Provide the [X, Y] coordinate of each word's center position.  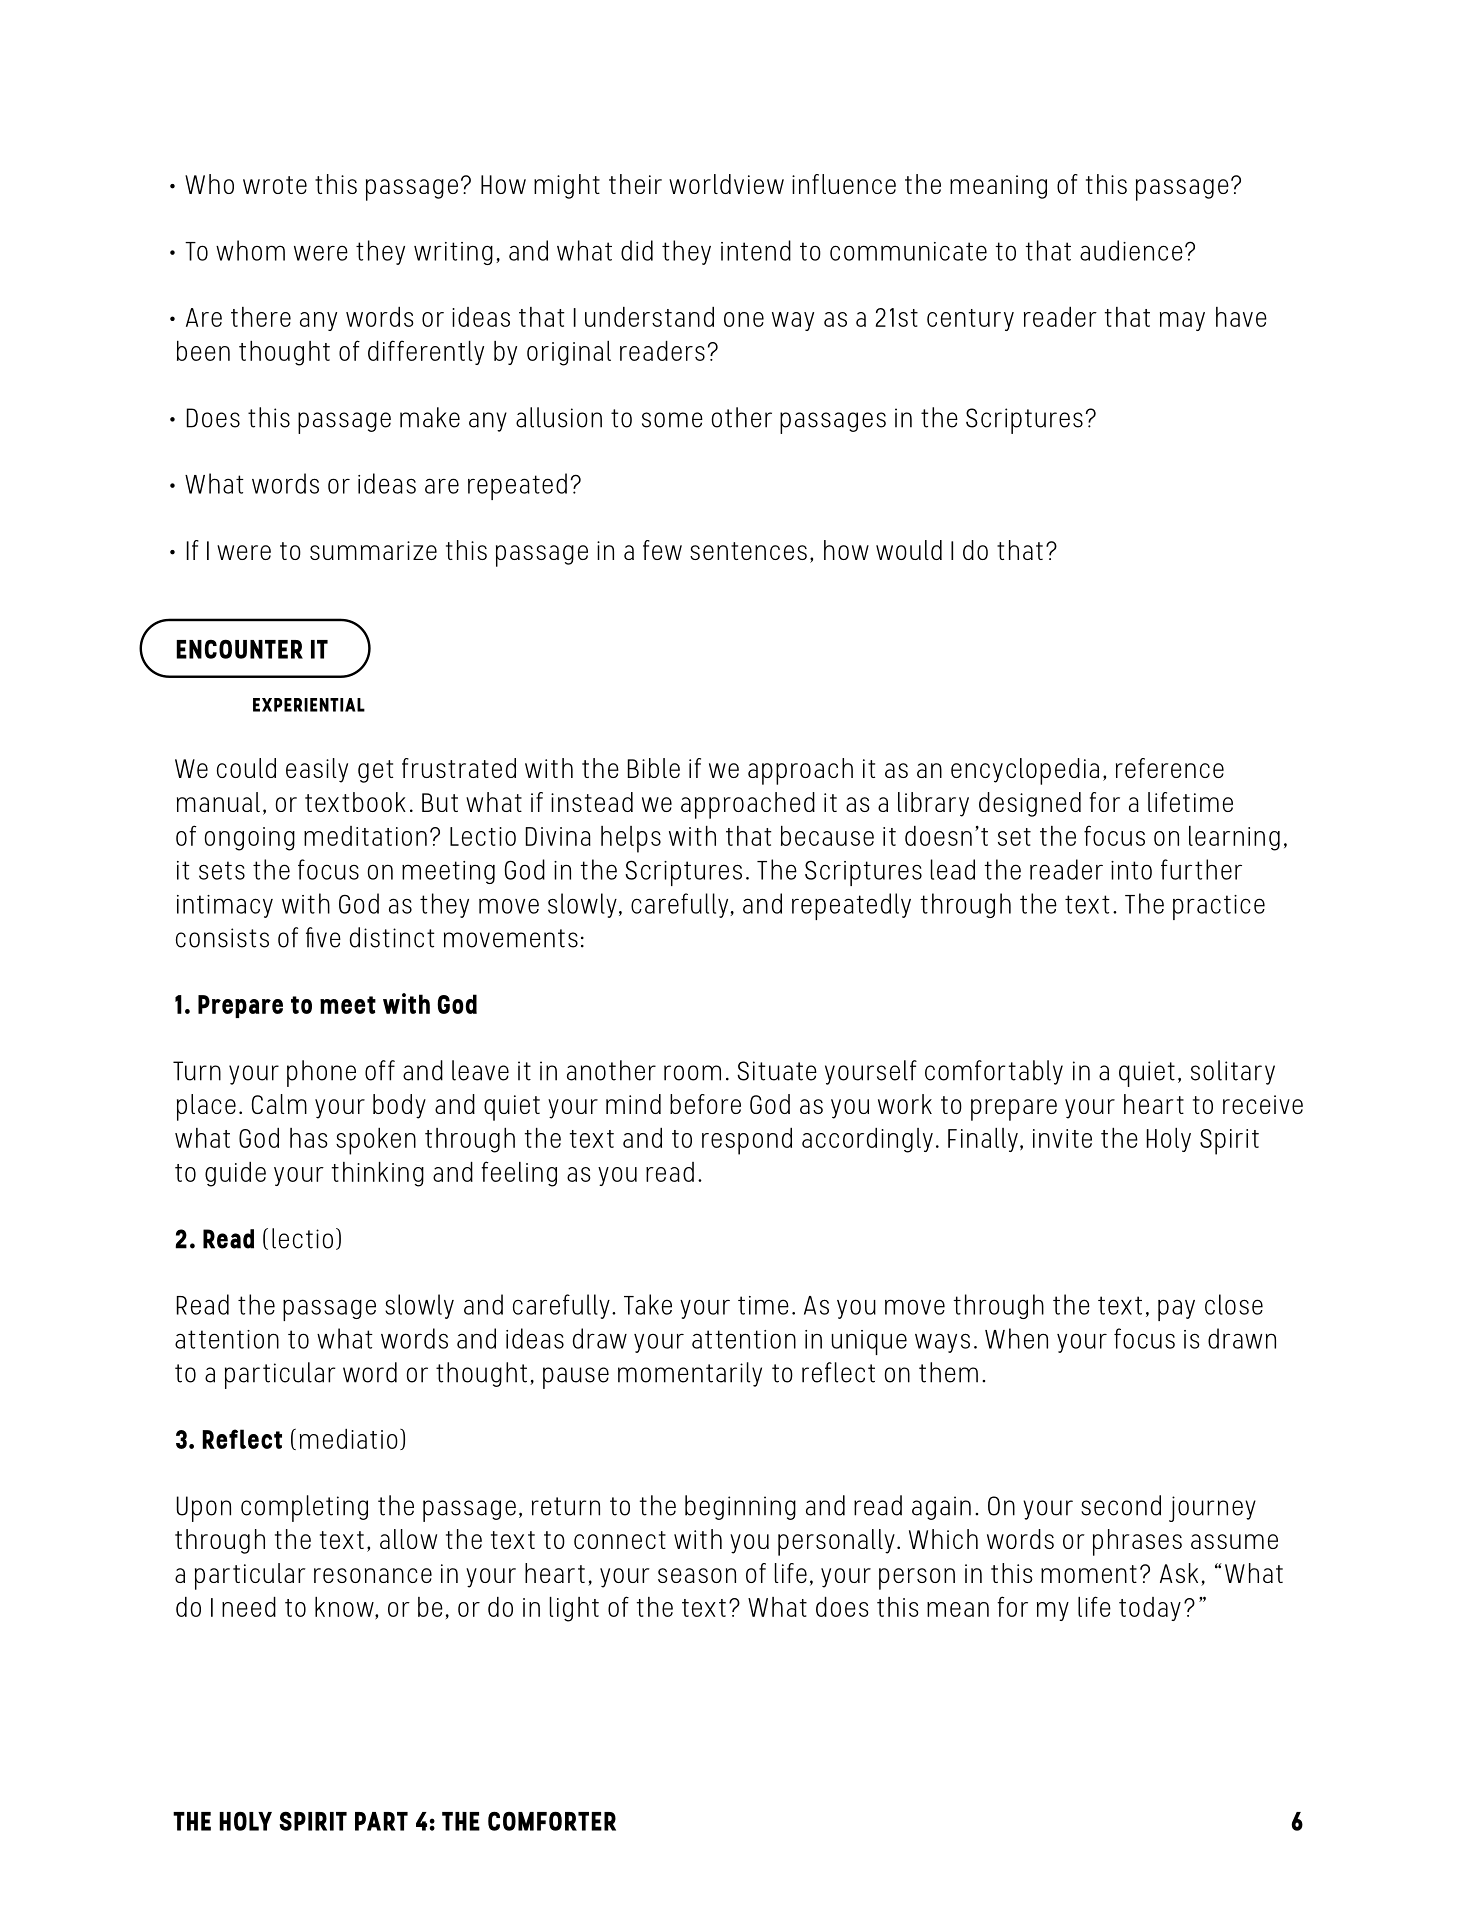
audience [1131, 250]
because [827, 836]
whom [250, 250]
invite [1062, 1138]
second [1121, 1505]
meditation [365, 836]
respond [747, 1141]
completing [304, 1508]
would [909, 550]
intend [756, 250]
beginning [740, 1507]
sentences [748, 551]
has [309, 1138]
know [345, 1608]
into [1131, 870]
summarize [373, 550]
